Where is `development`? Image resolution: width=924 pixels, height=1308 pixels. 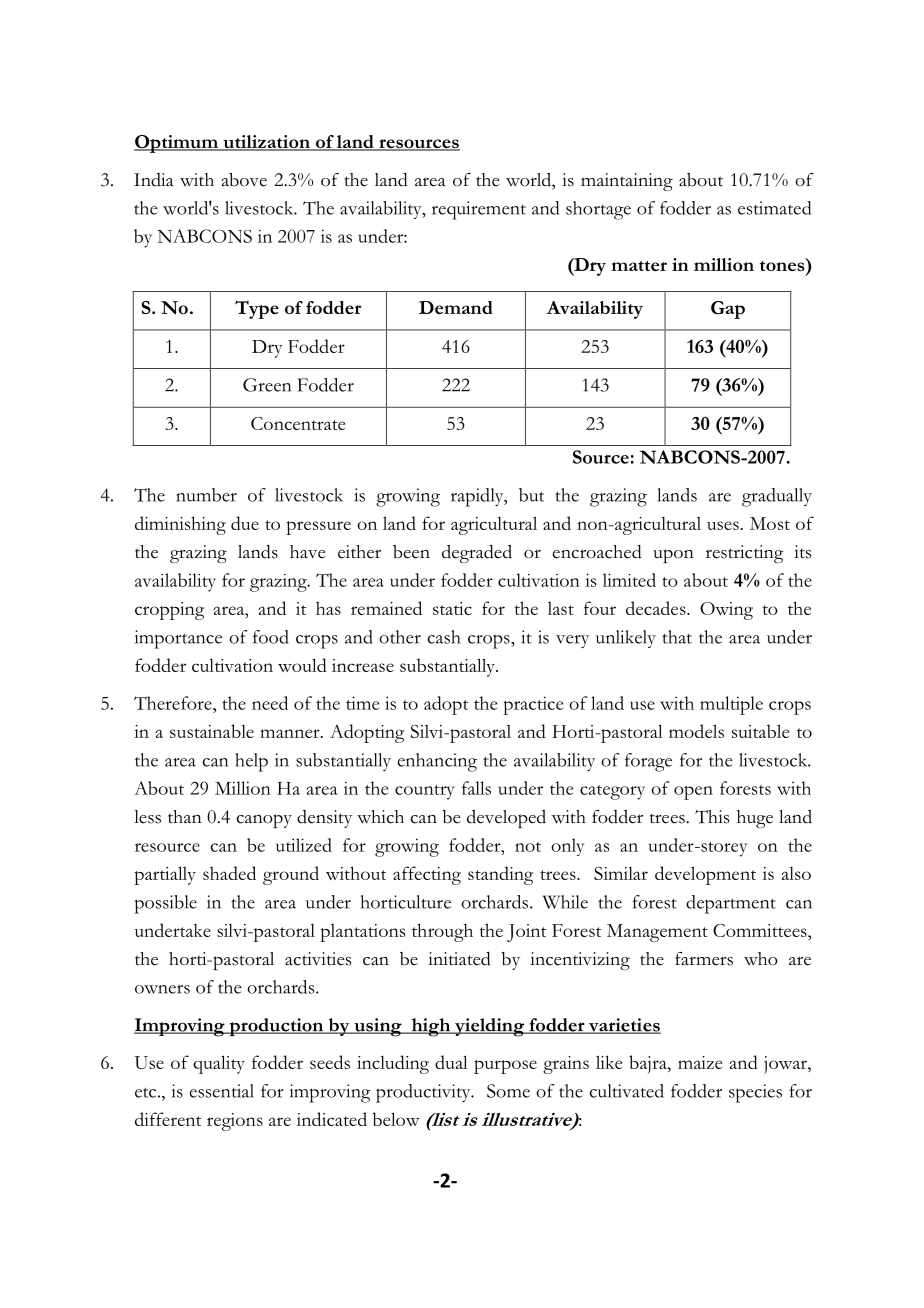 development is located at coordinates (705, 875).
